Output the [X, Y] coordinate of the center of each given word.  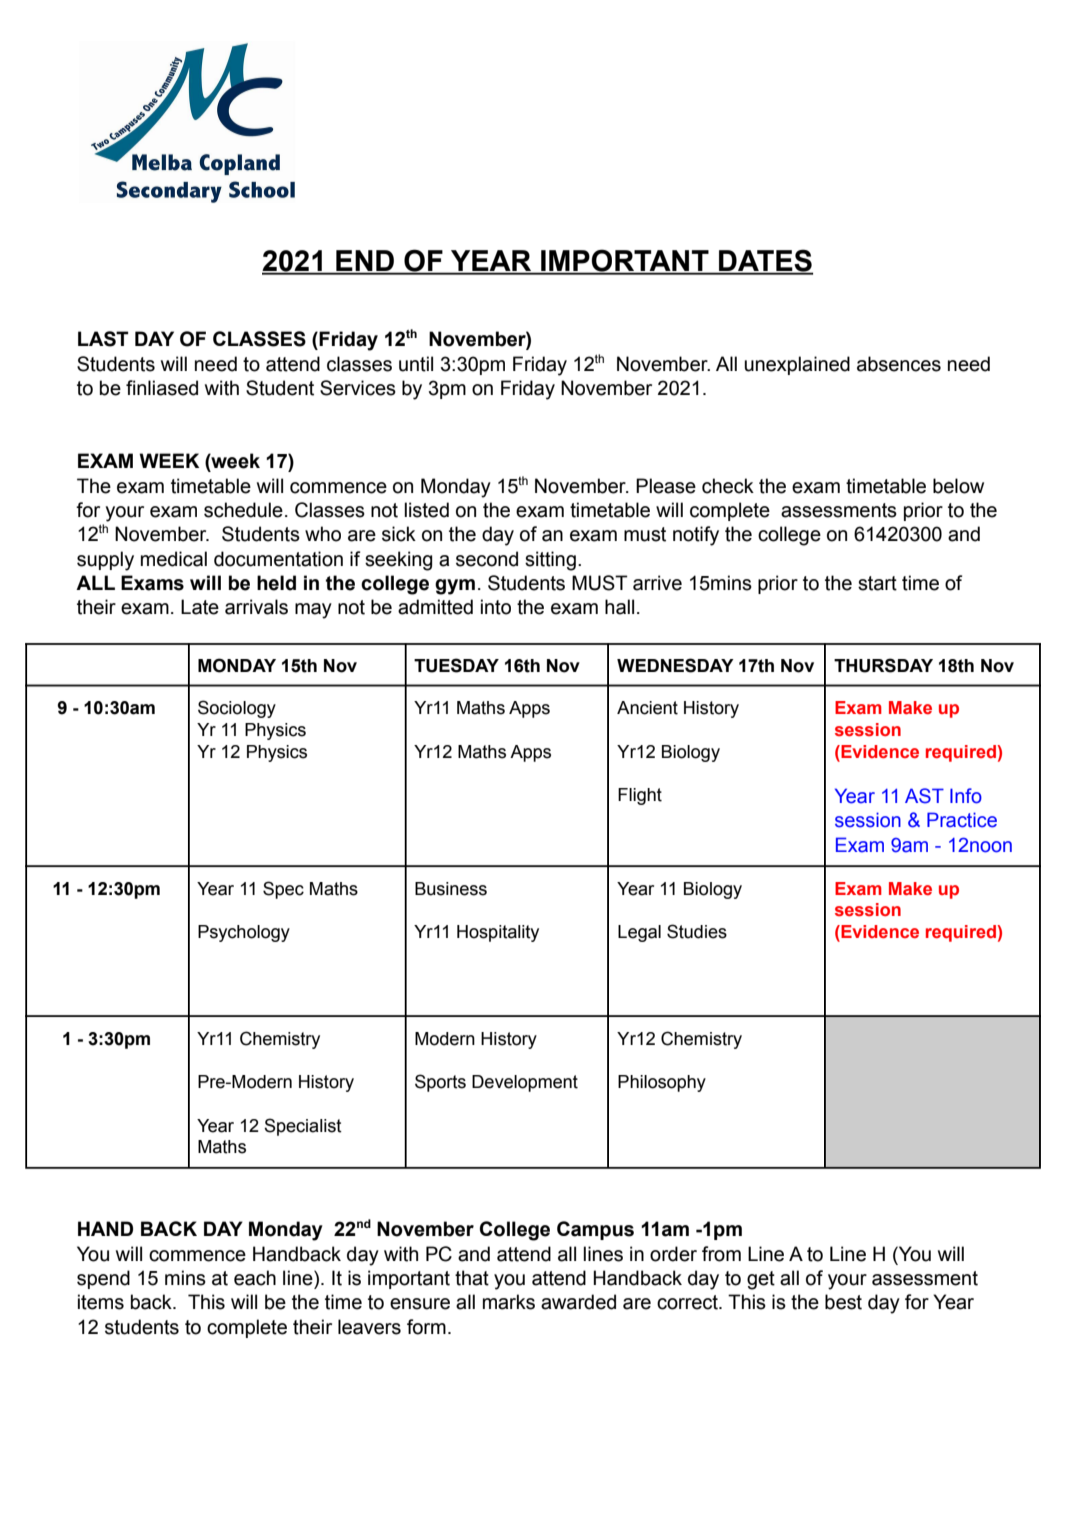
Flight [640, 796]
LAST [103, 339]
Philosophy [662, 1083]
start [877, 583]
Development [525, 1083]
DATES [765, 261]
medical [174, 559]
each [255, 1278]
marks [509, 1302]
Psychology [244, 933]
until [416, 364]
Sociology [237, 709]
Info [966, 796]
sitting [550, 561]
